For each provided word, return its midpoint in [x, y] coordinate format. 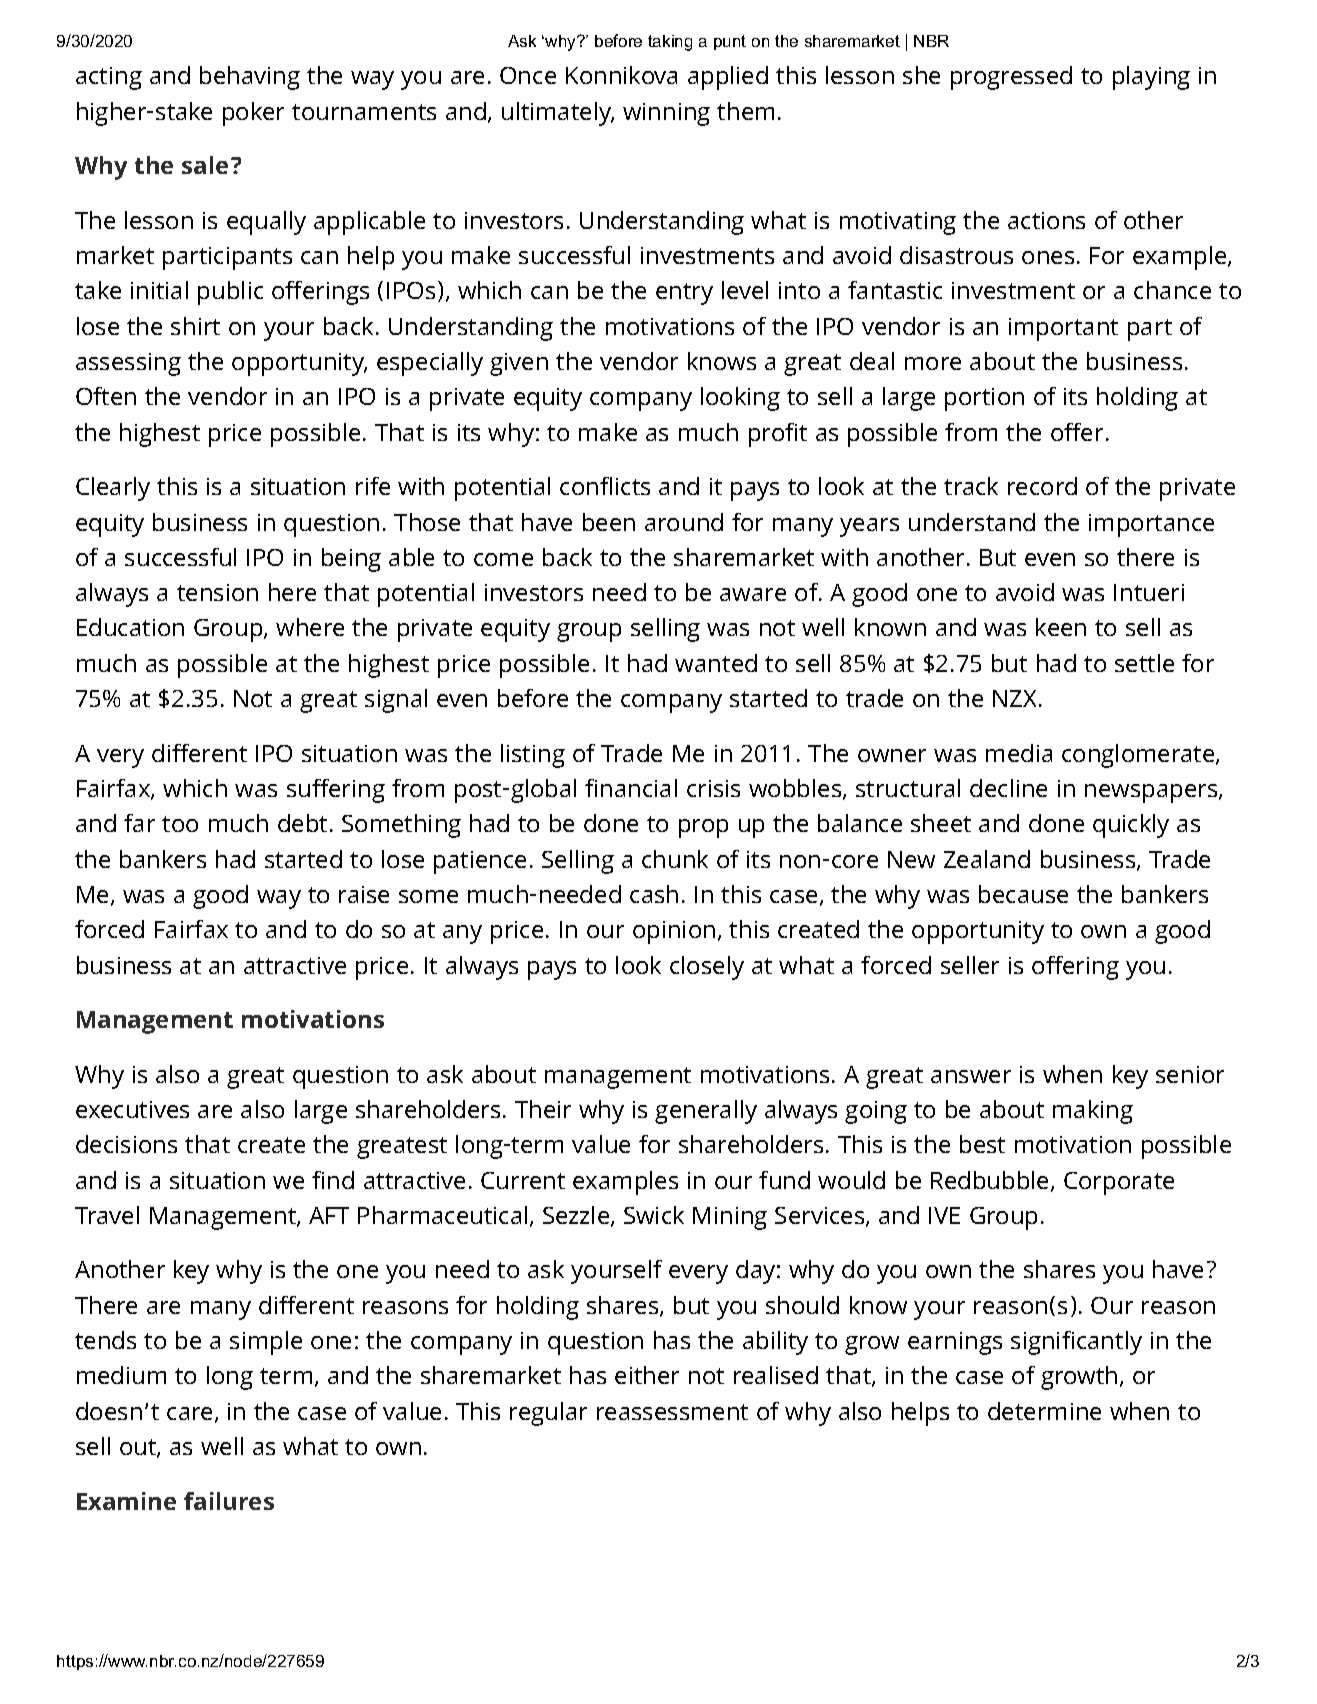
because [1023, 894]
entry [684, 294]
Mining [730, 1218]
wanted [716, 663]
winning [666, 114]
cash [654, 894]
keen [1061, 627]
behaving [250, 78]
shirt [195, 326]
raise [364, 894]
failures [229, 1501]
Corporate [1119, 1183]
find [333, 1180]
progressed [1011, 78]
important [1063, 329]
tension [217, 592]
